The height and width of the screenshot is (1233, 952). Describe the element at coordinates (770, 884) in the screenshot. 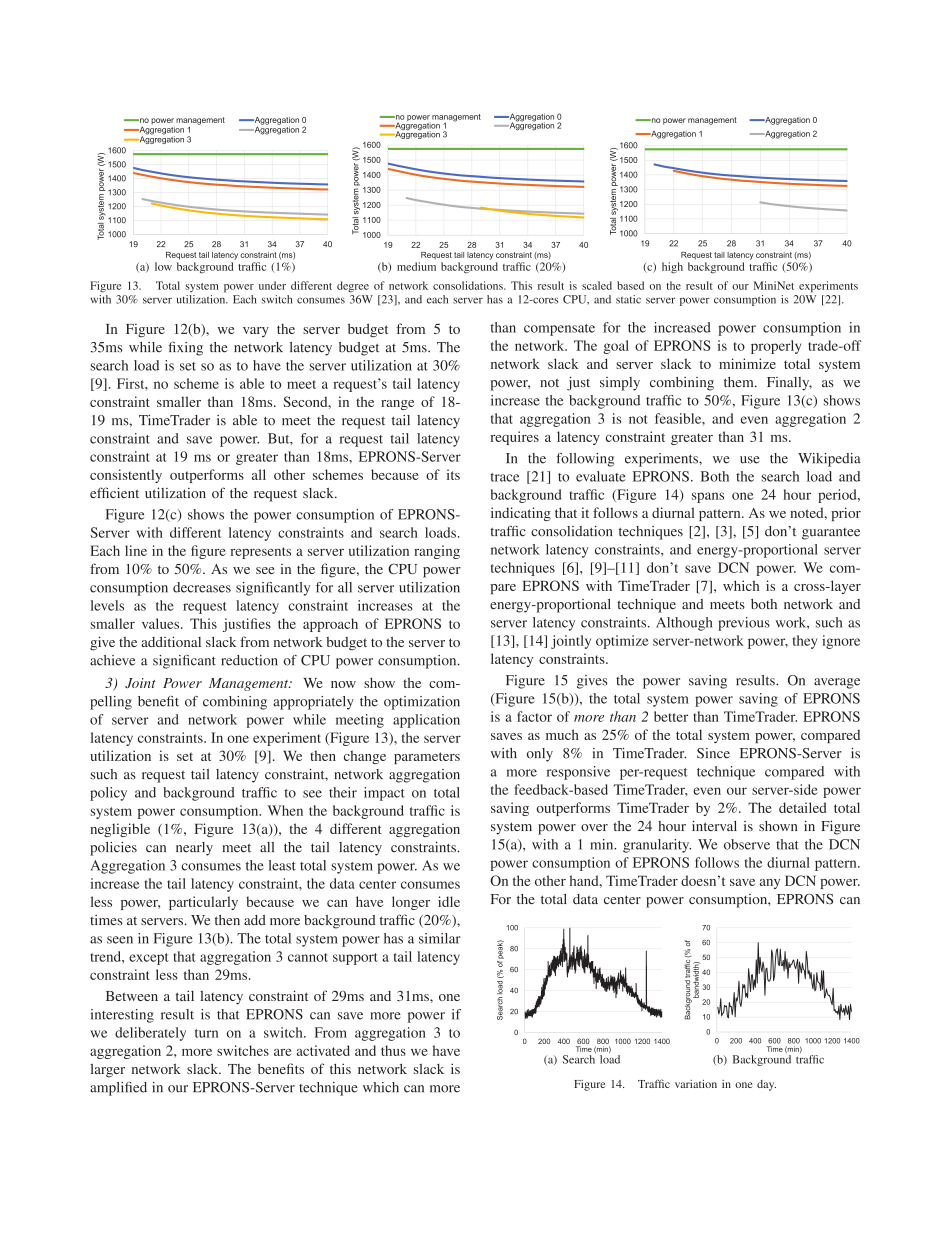

I see `any` at that location.
